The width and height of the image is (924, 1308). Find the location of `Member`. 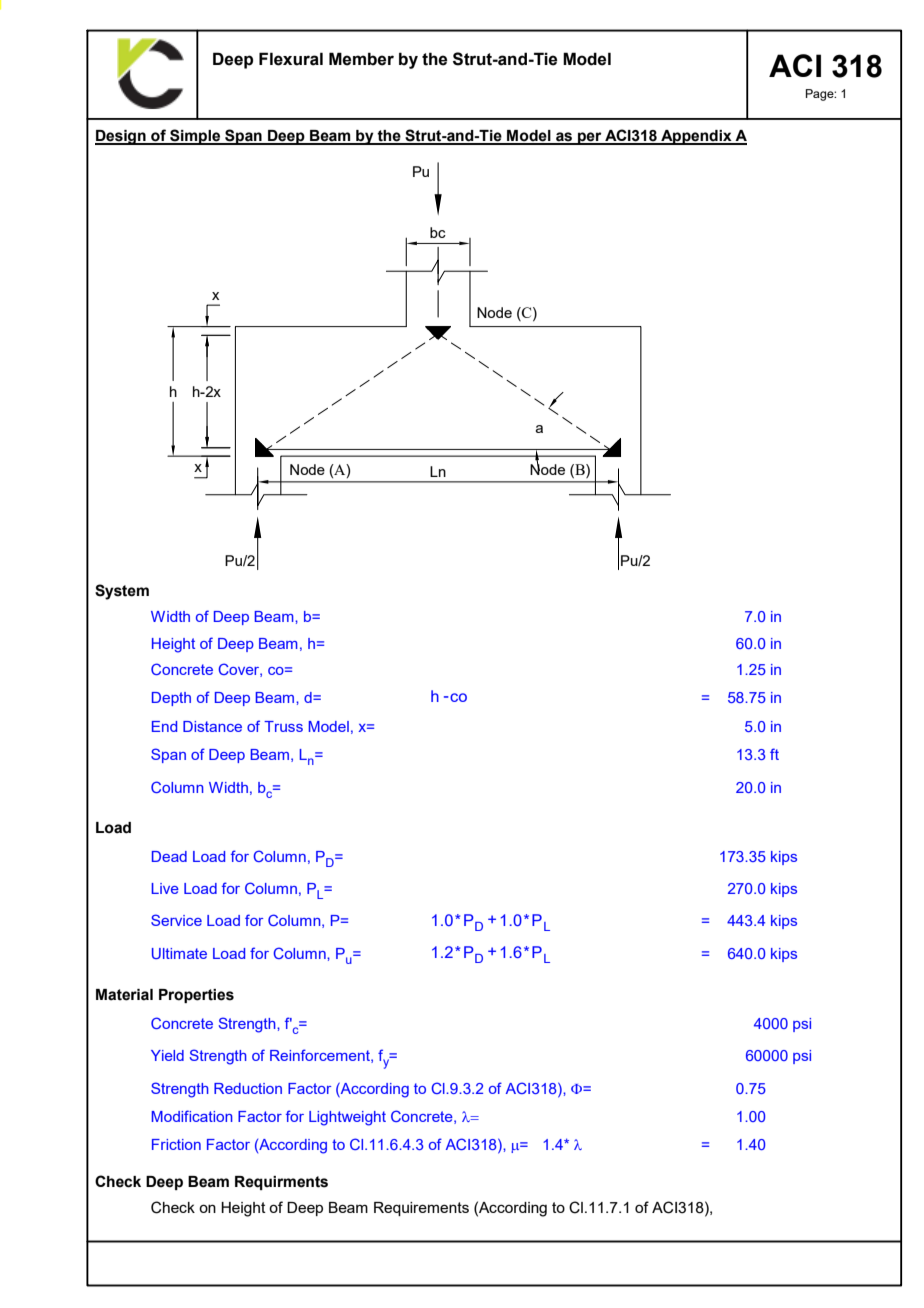

Member is located at coordinates (361, 59).
